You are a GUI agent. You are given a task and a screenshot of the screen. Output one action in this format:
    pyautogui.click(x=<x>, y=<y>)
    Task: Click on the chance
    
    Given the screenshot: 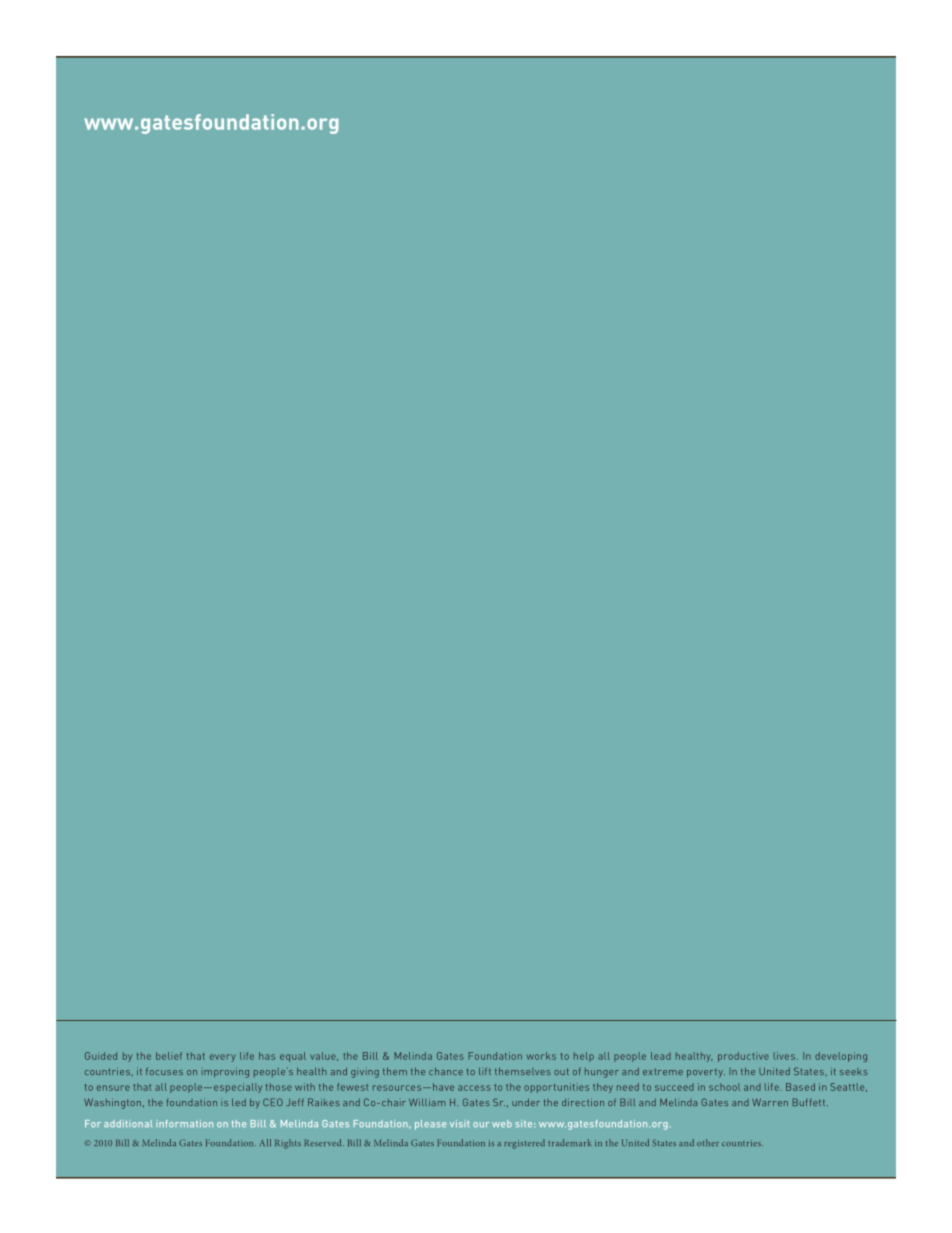 What is the action you would take?
    pyautogui.click(x=446, y=1071)
